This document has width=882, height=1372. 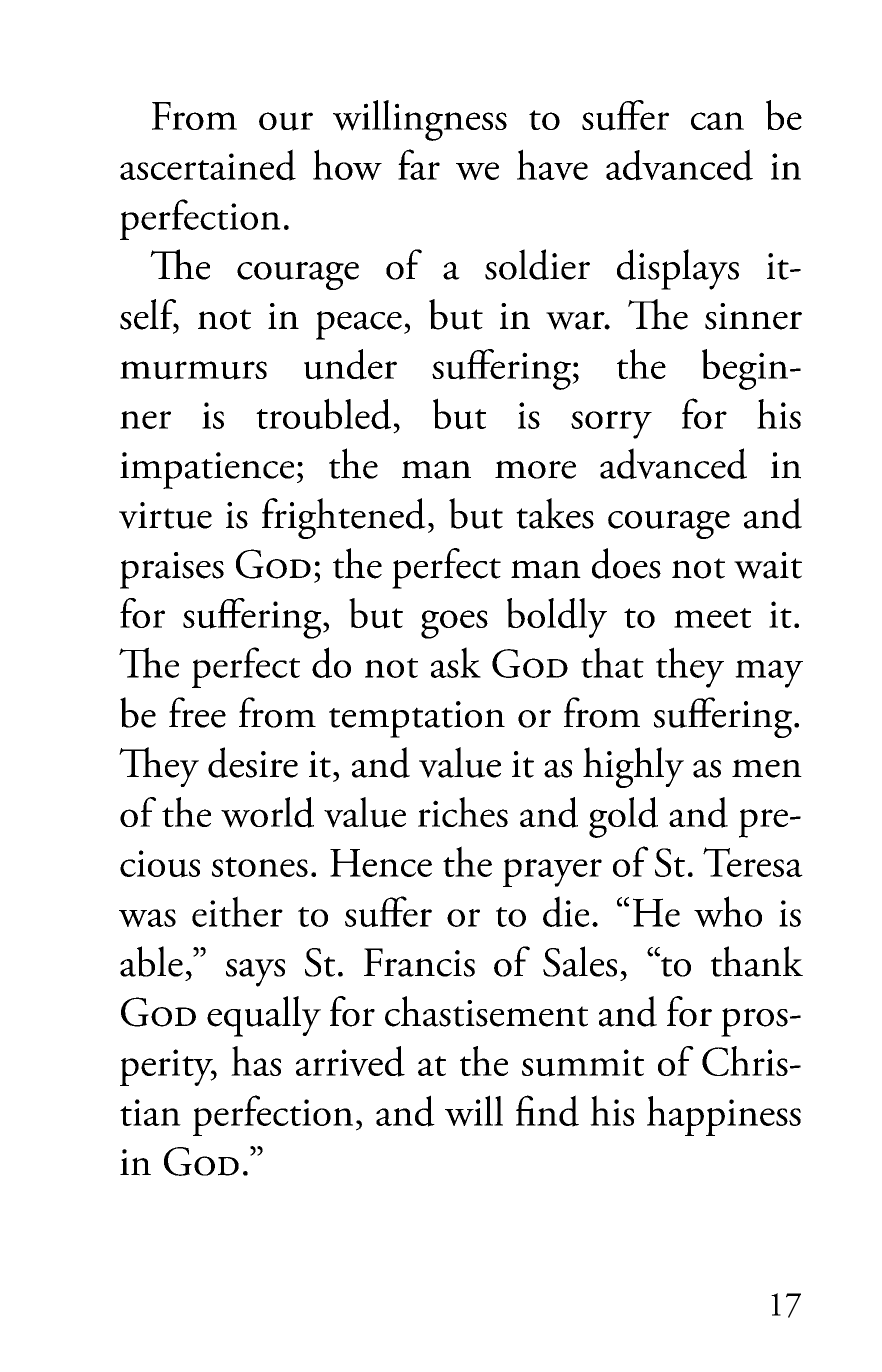 What do you see at coordinates (753, 862) in the document?
I see `Teresa` at bounding box center [753, 862].
